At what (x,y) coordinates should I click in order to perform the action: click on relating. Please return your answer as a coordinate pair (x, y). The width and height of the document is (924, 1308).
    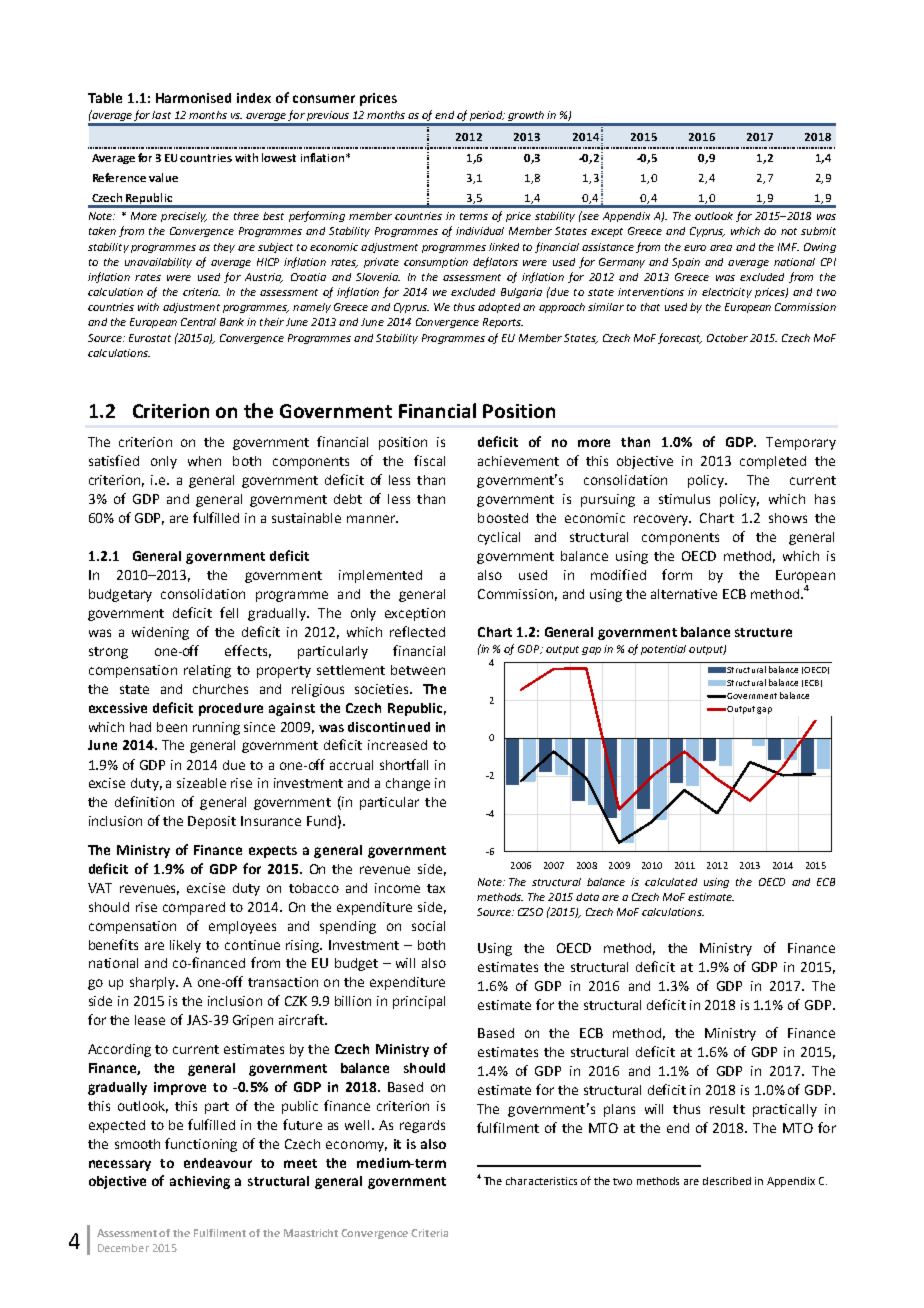
    Looking at the image, I should click on (207, 671).
